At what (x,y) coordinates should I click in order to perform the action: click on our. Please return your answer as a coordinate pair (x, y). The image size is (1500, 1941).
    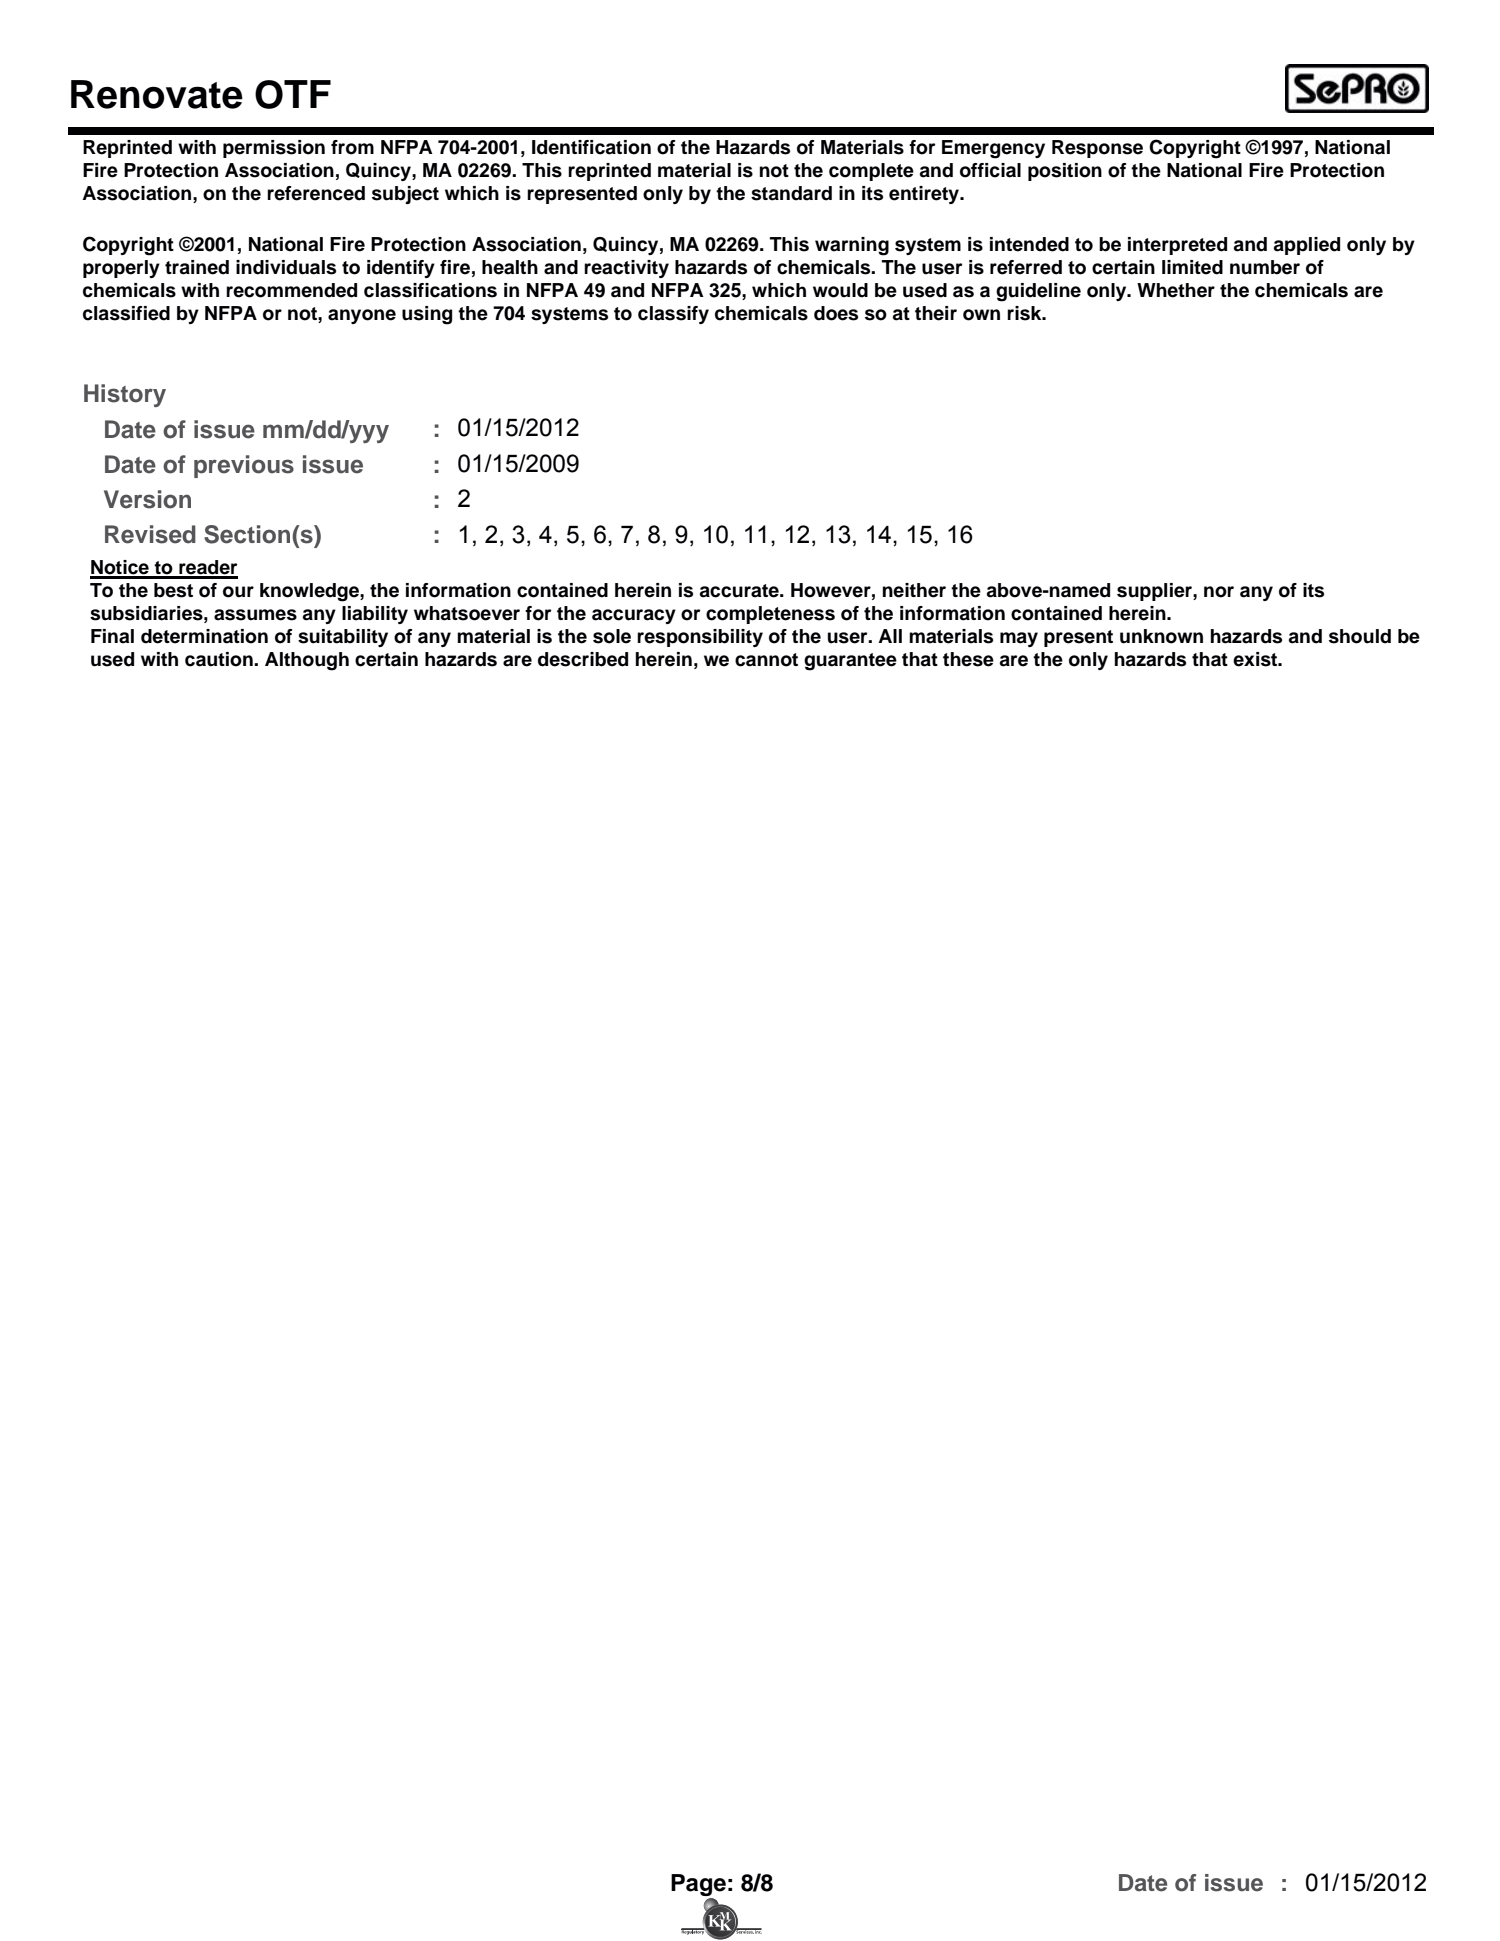
    Looking at the image, I should click on (238, 592).
